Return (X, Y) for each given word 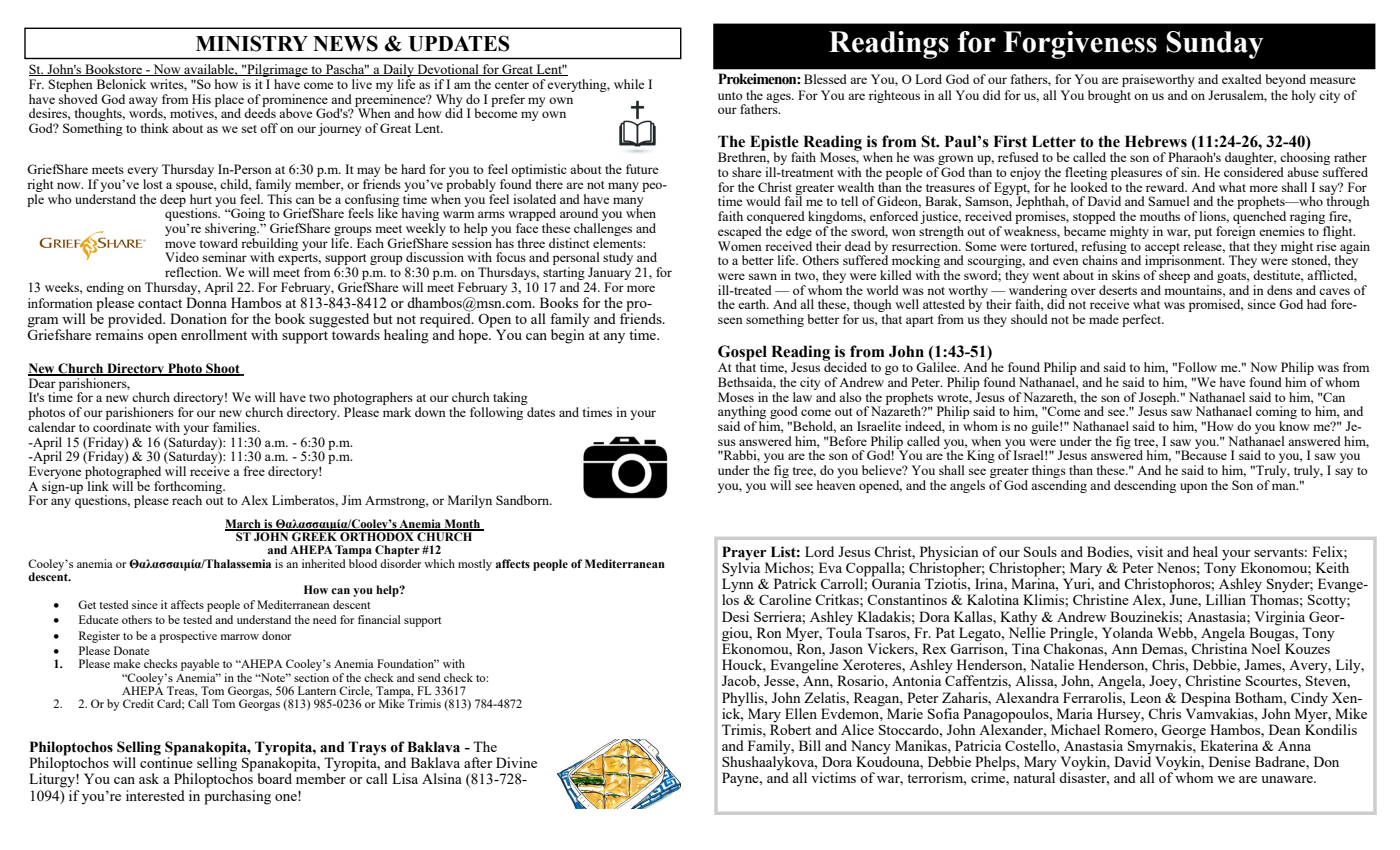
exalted (1242, 79)
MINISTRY (252, 43)
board (274, 778)
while (629, 84)
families (236, 427)
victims (833, 777)
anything (743, 414)
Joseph (1159, 399)
